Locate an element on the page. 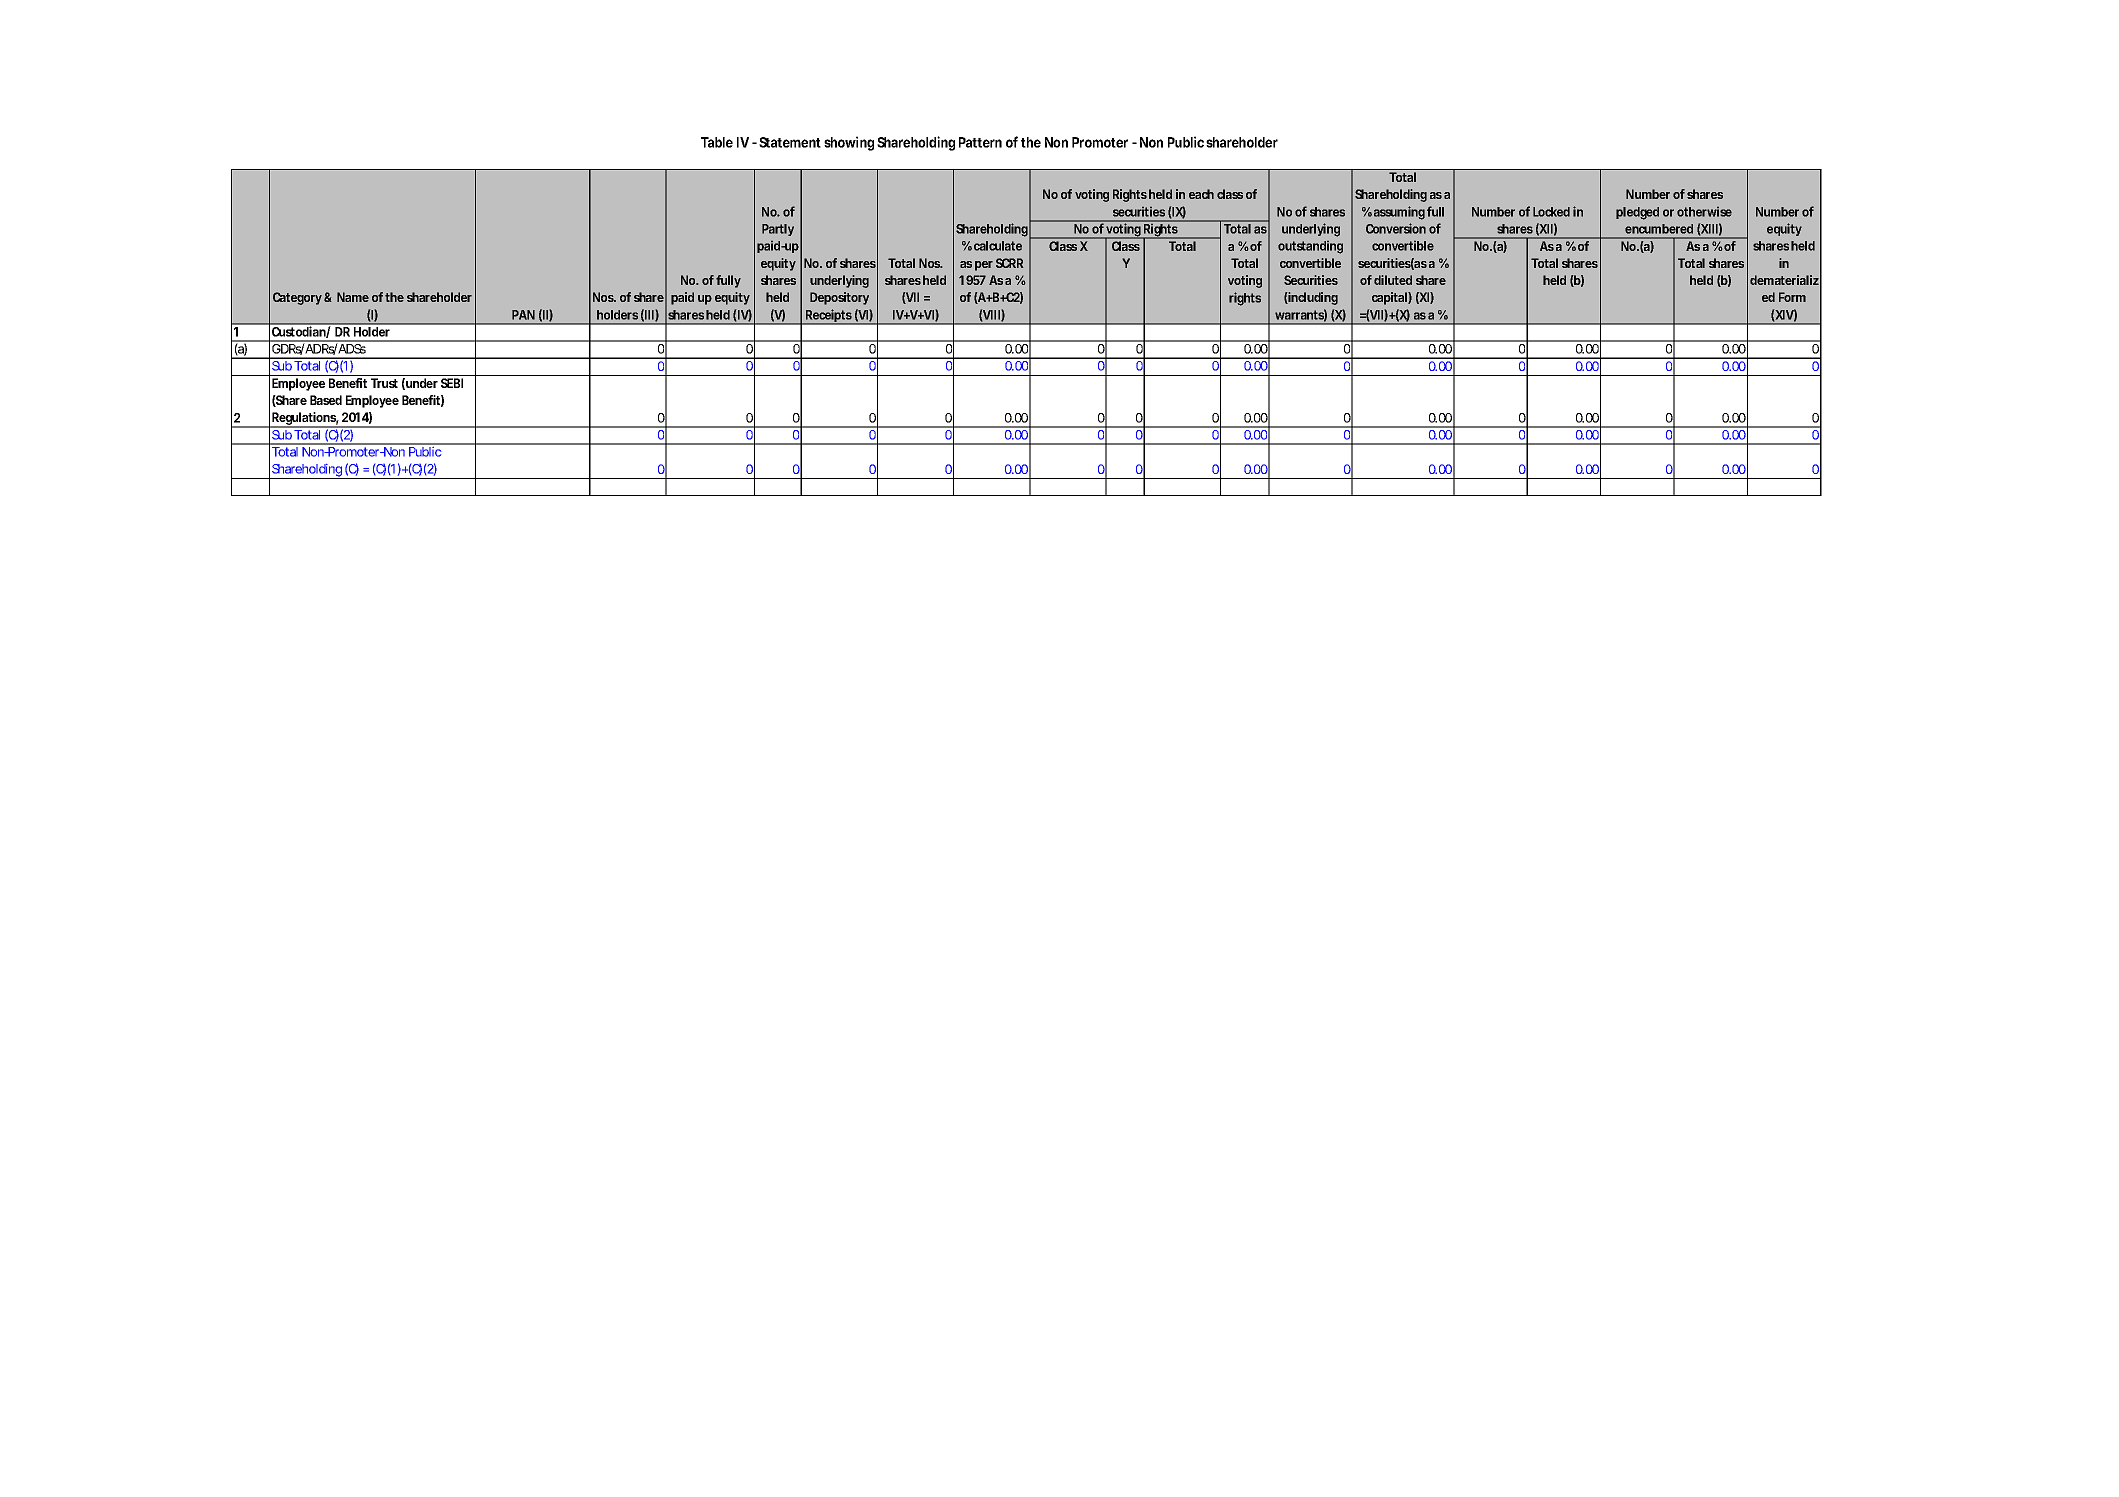 The image size is (2119, 1497). per is located at coordinates (984, 266).
